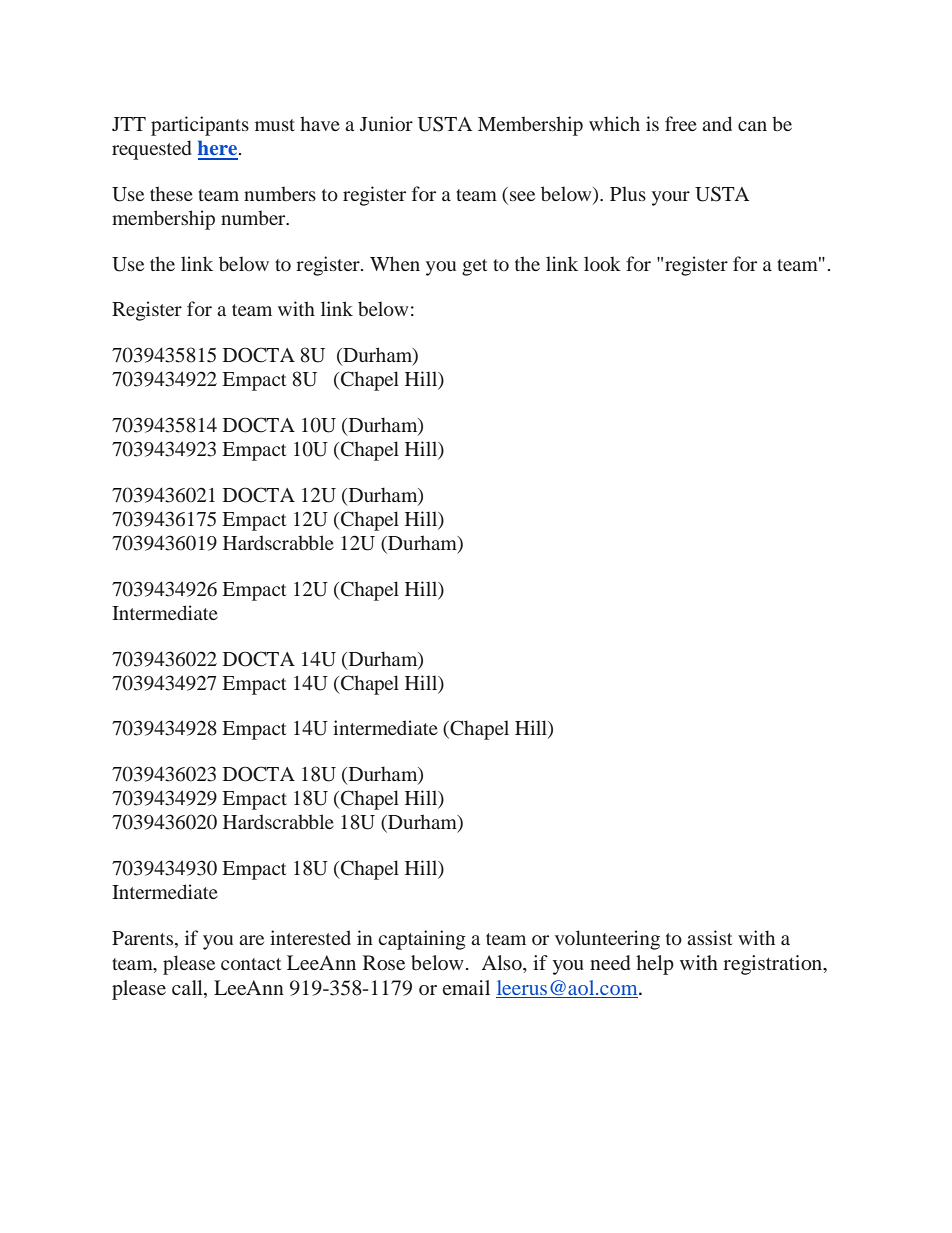 The image size is (952, 1233). I want to click on Junior, so click(386, 123).
